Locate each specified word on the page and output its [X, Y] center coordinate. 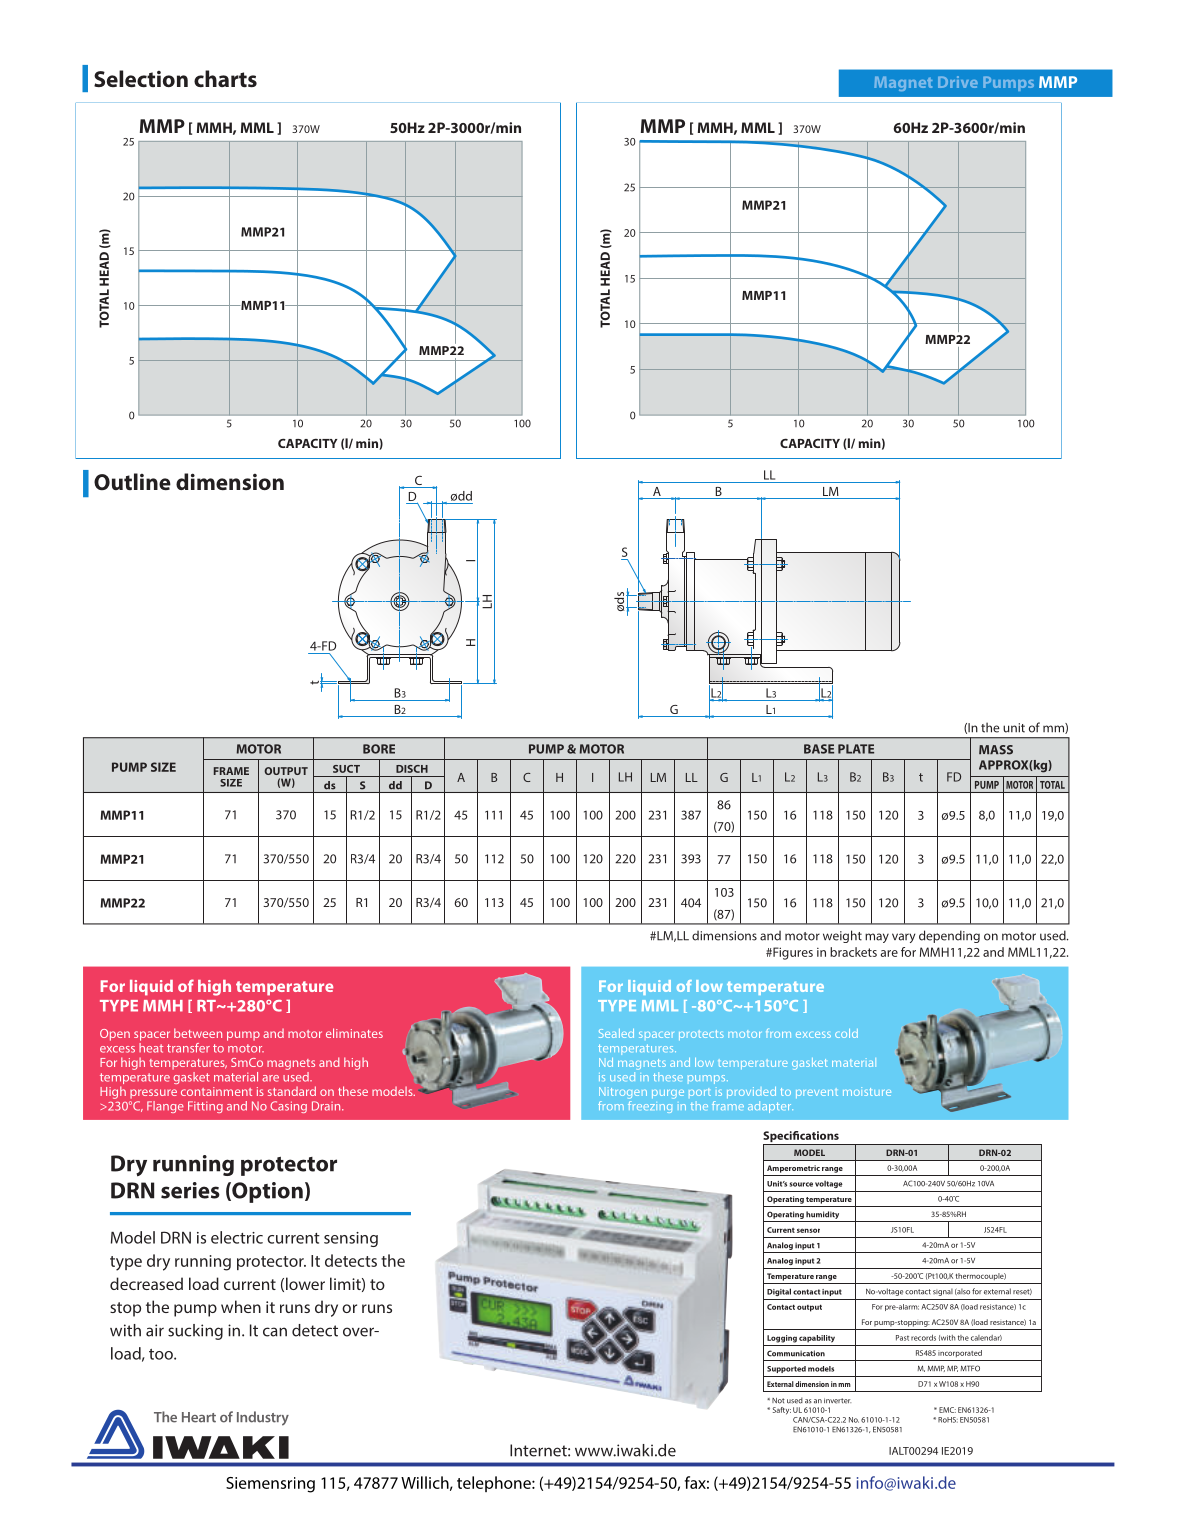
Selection [141, 78]
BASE [819, 749]
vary [903, 938]
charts [225, 78]
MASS [996, 750]
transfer [188, 1048]
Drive [958, 82]
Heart [199, 1417]
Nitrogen [623, 1093]
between [198, 1033]
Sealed [616, 1033]
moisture [867, 1091]
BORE [379, 749]
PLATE [856, 749]
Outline [132, 481]
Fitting [205, 1107]
